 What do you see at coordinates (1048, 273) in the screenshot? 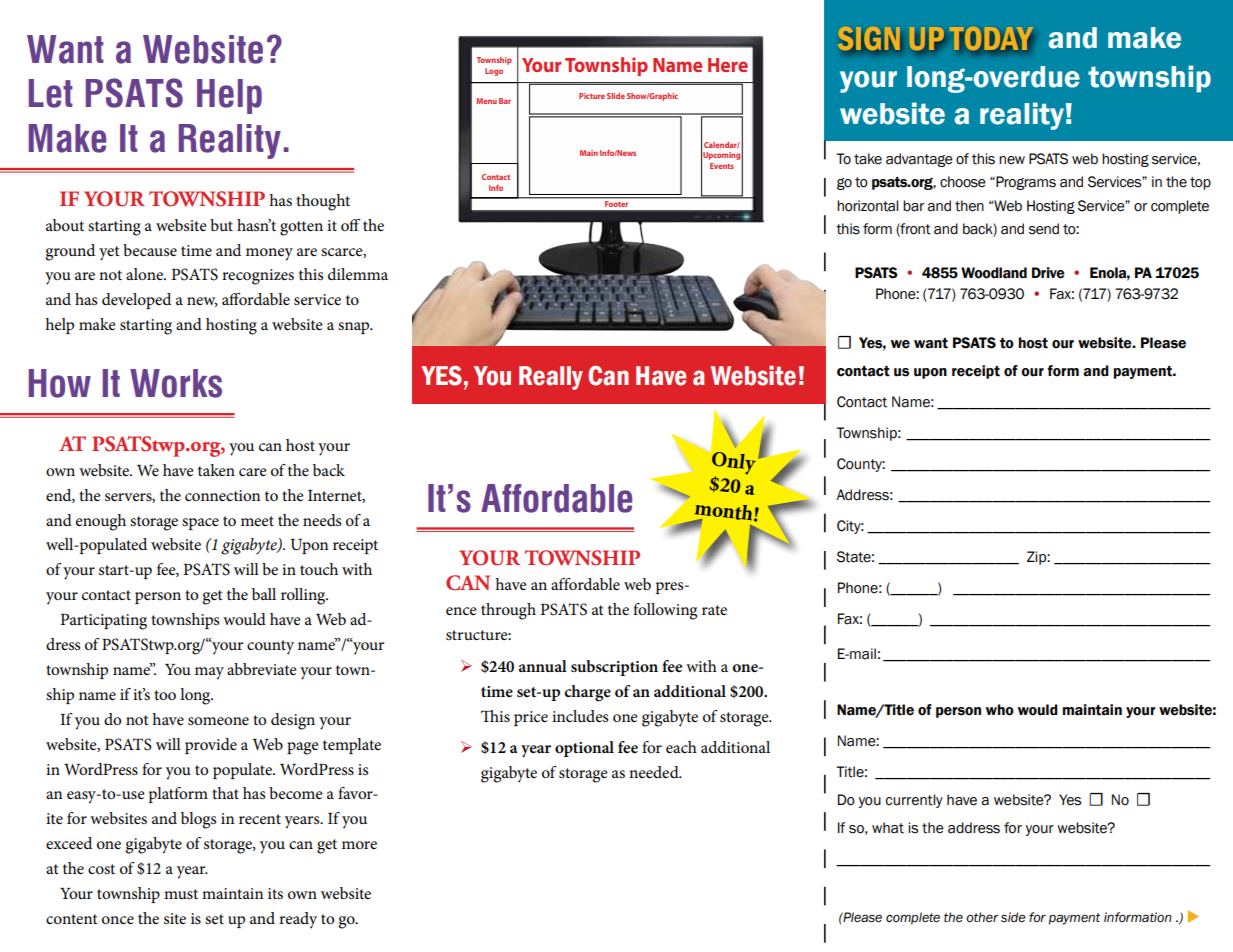
I see `Drive` at bounding box center [1048, 273].
